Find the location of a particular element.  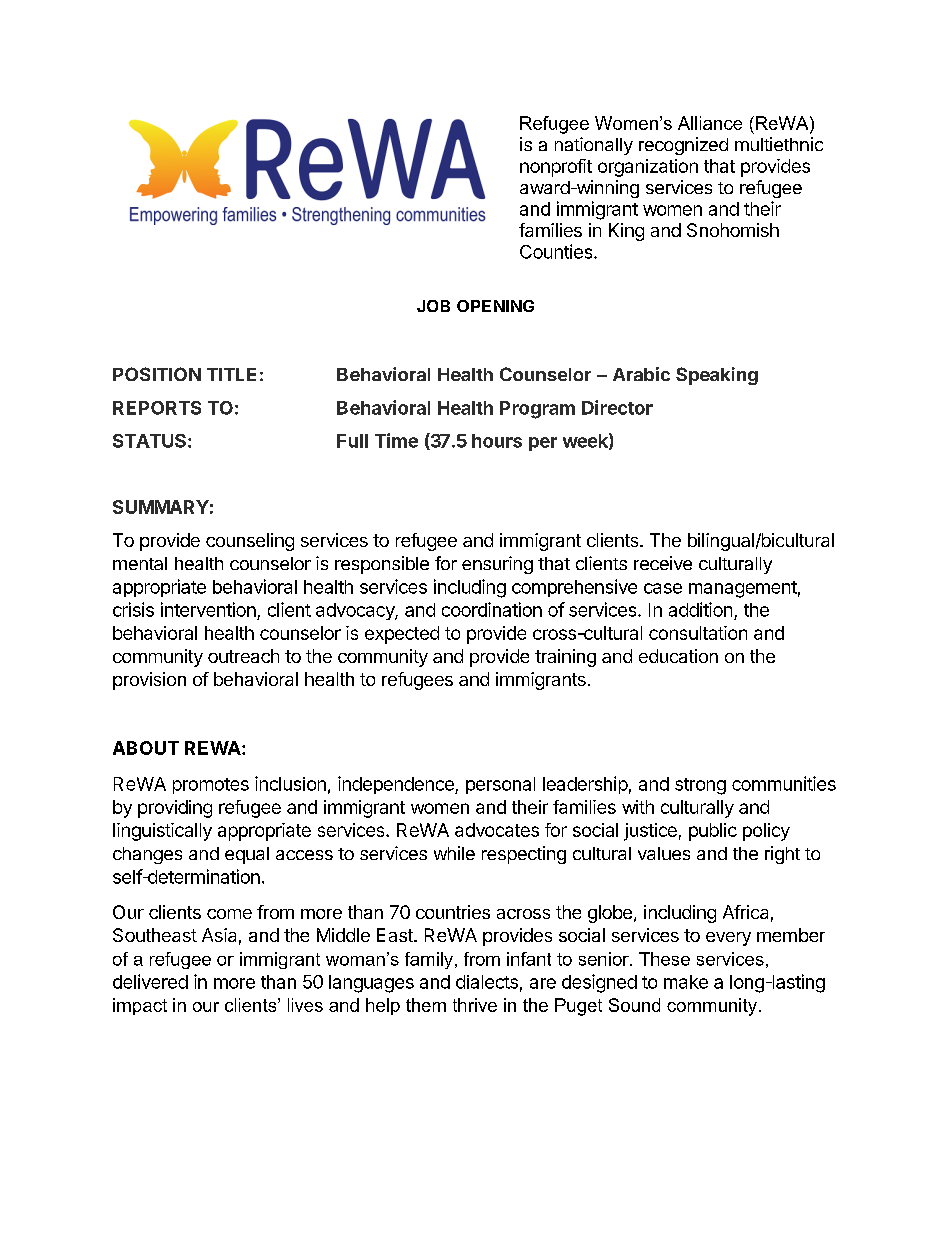

dialects is located at coordinates (487, 982).
